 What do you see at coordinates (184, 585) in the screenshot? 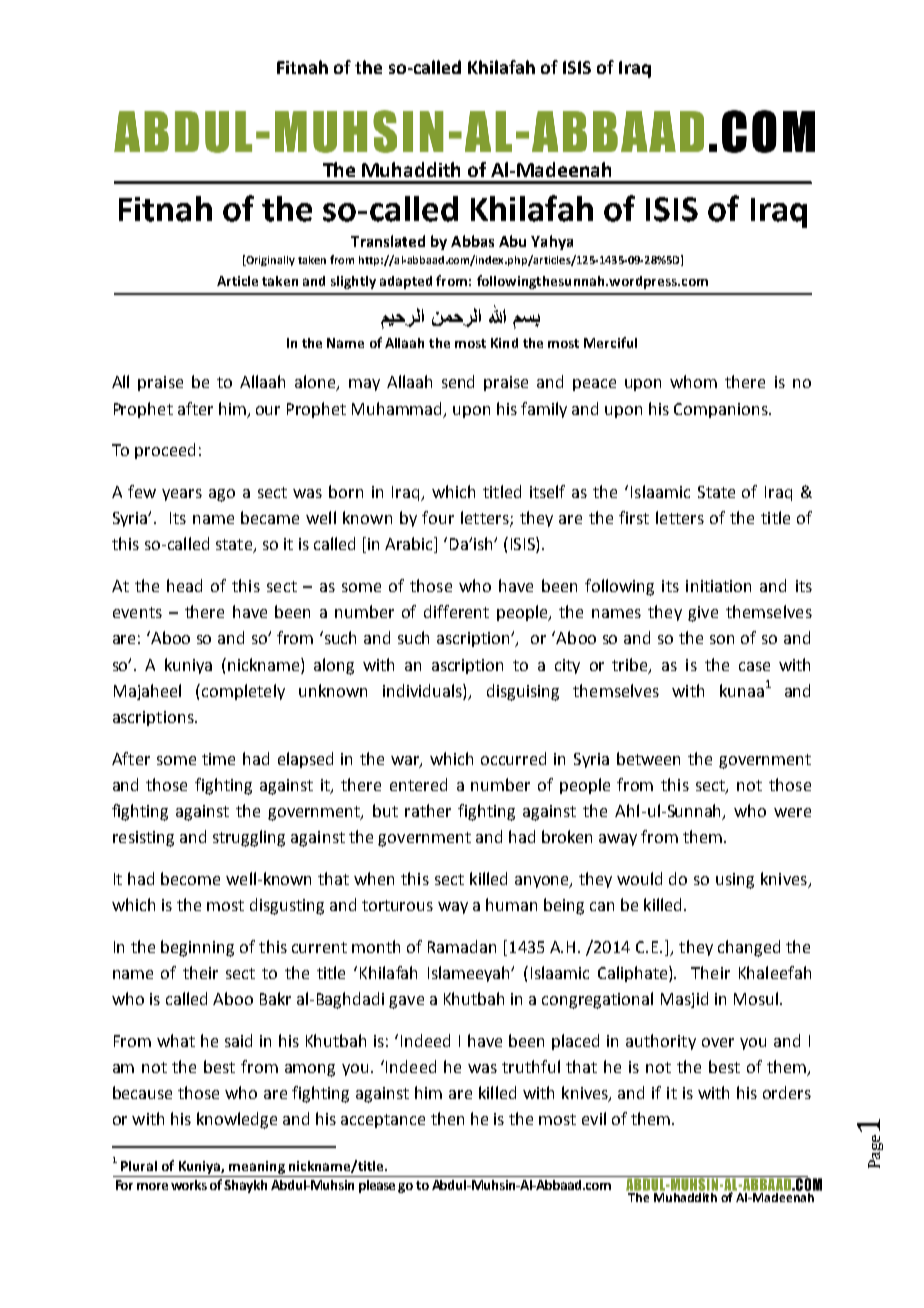
I see `head` at bounding box center [184, 585].
